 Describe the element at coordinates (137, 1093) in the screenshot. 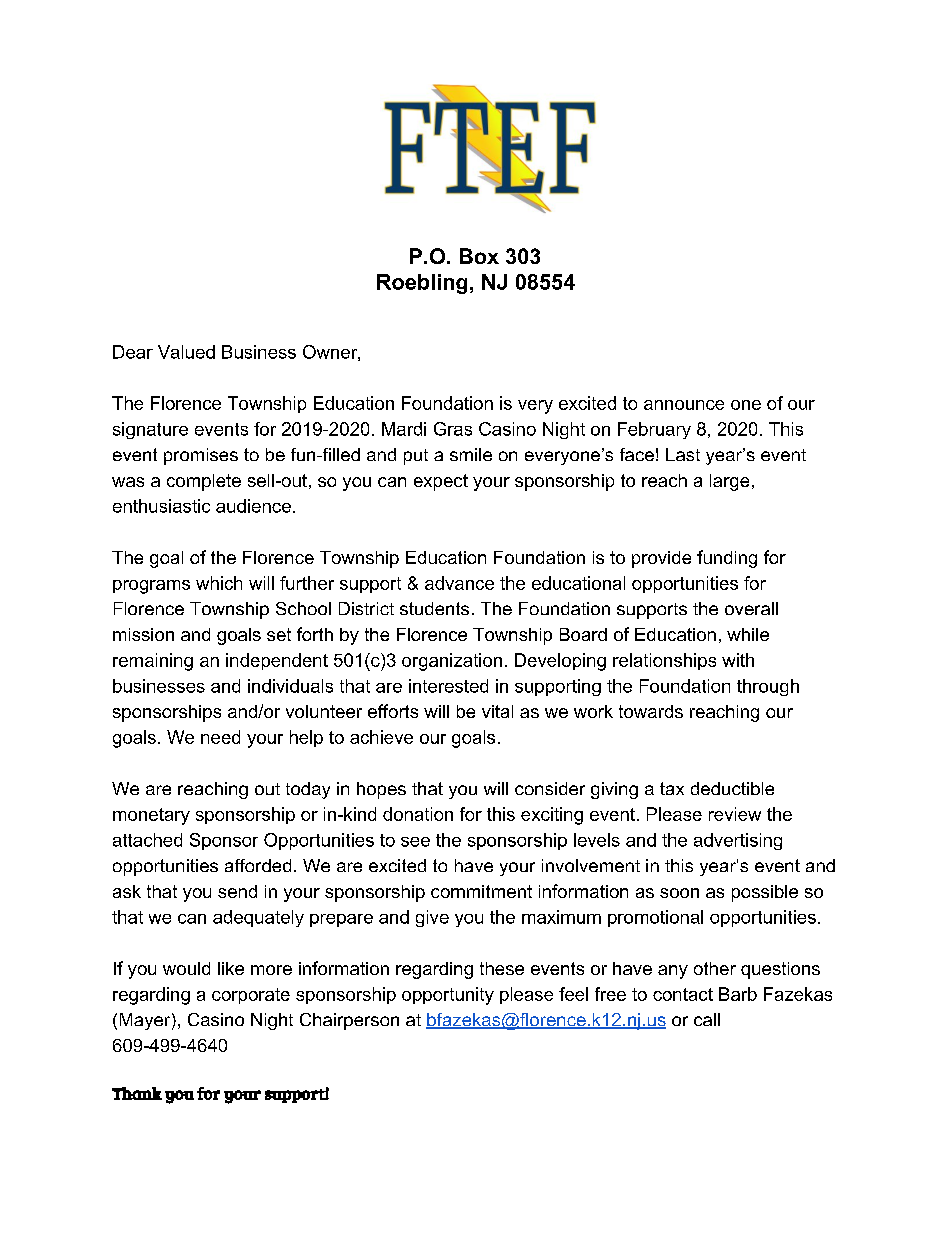

I see `Thank` at that location.
